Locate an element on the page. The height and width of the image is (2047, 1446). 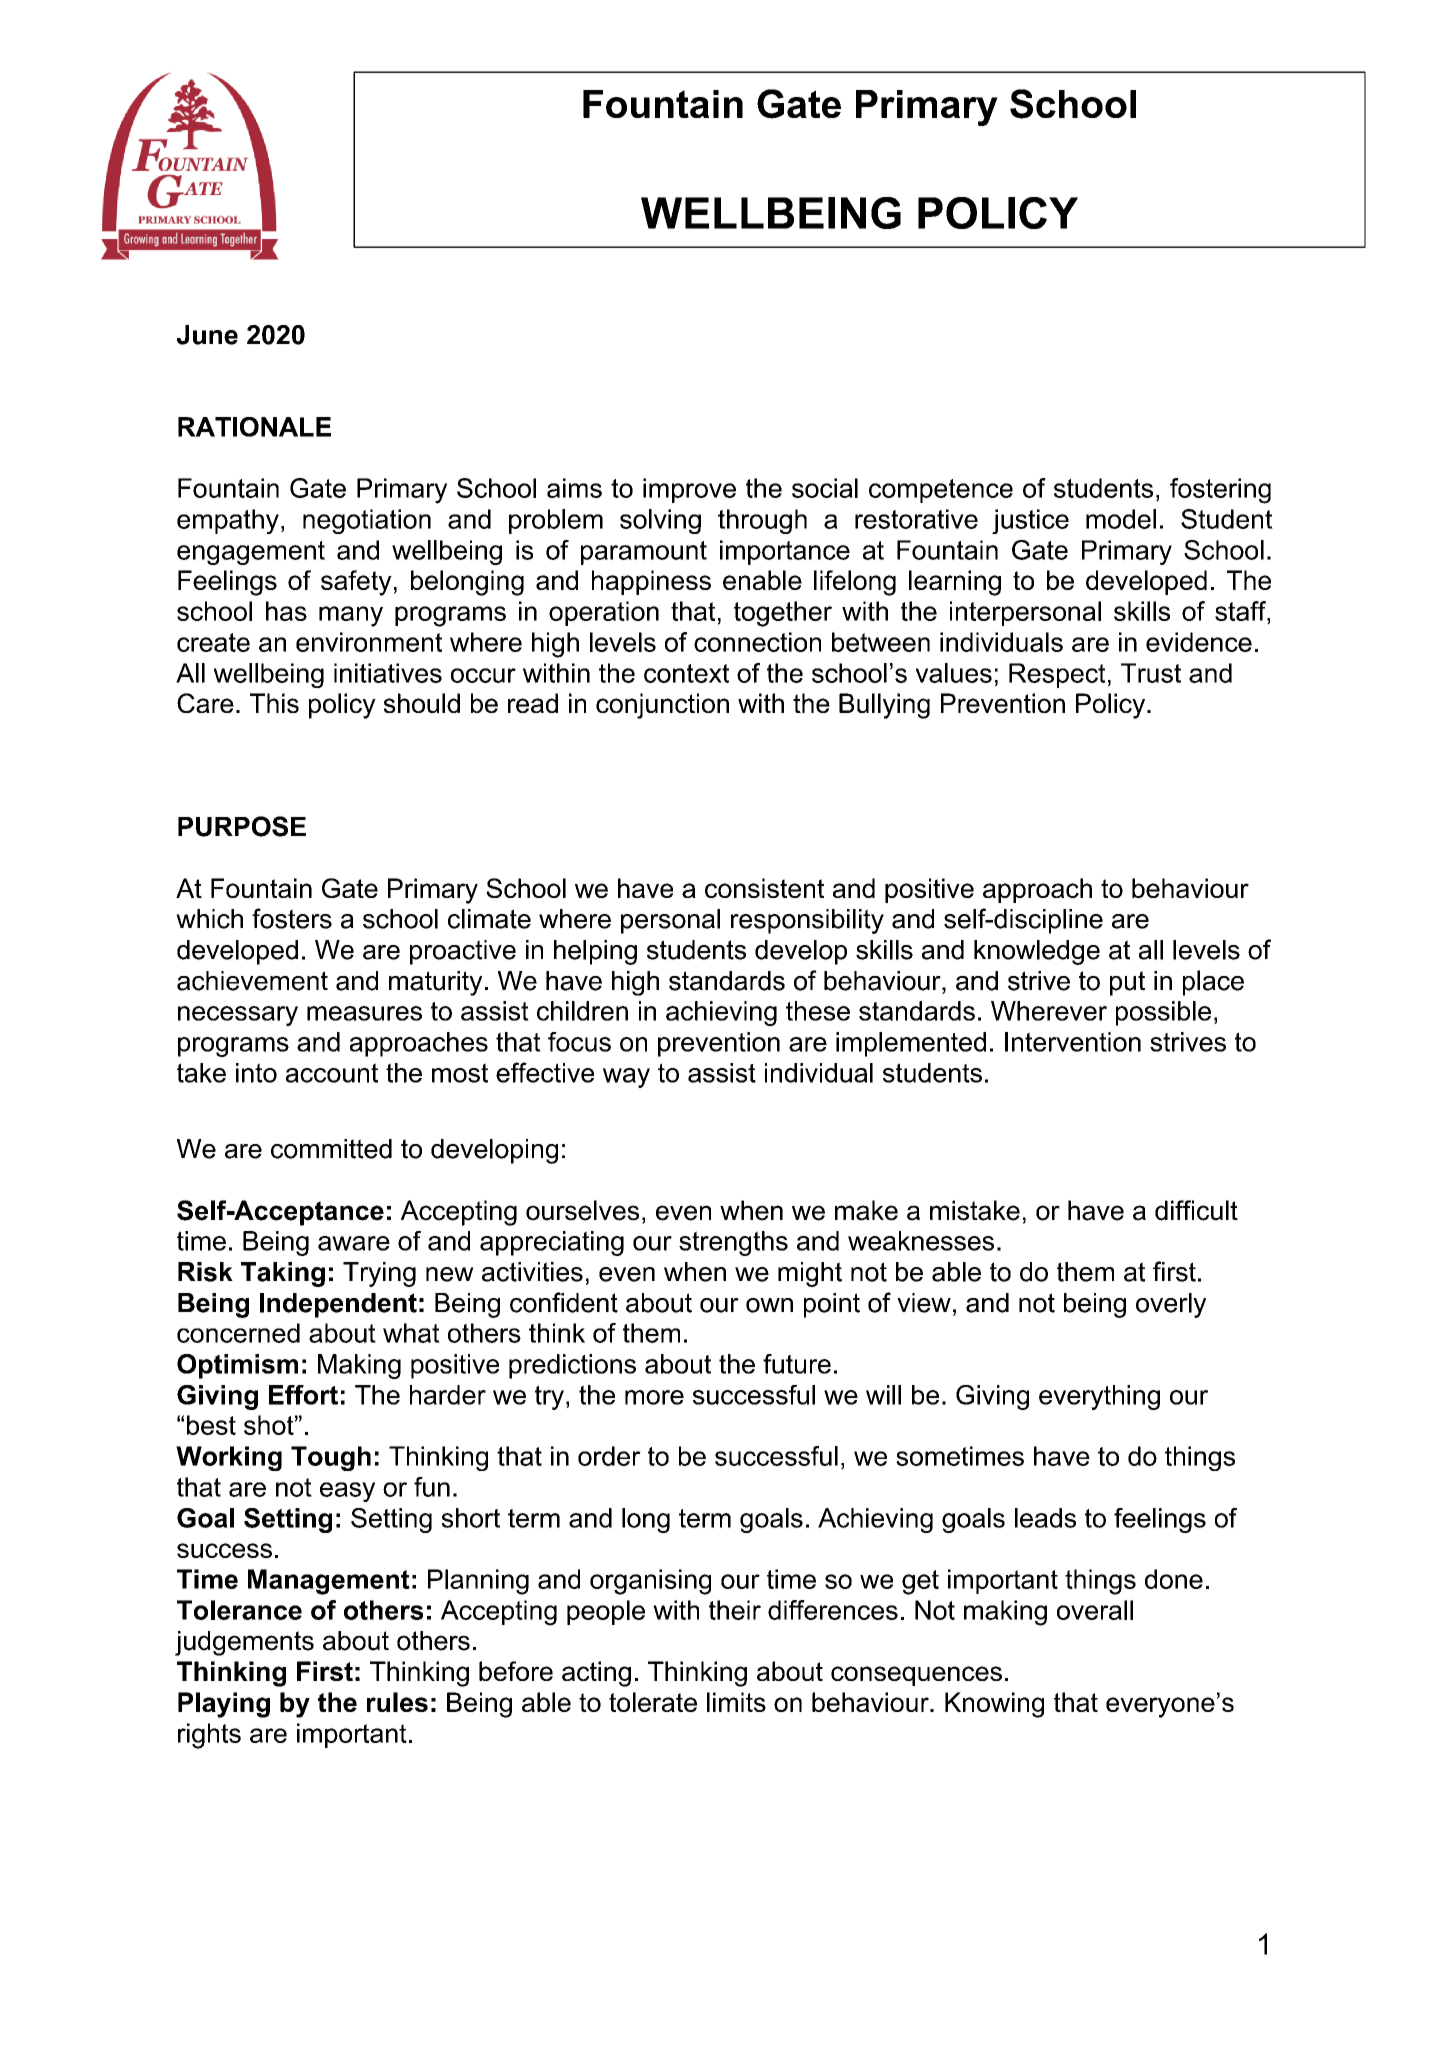
aware is located at coordinates (354, 1243).
